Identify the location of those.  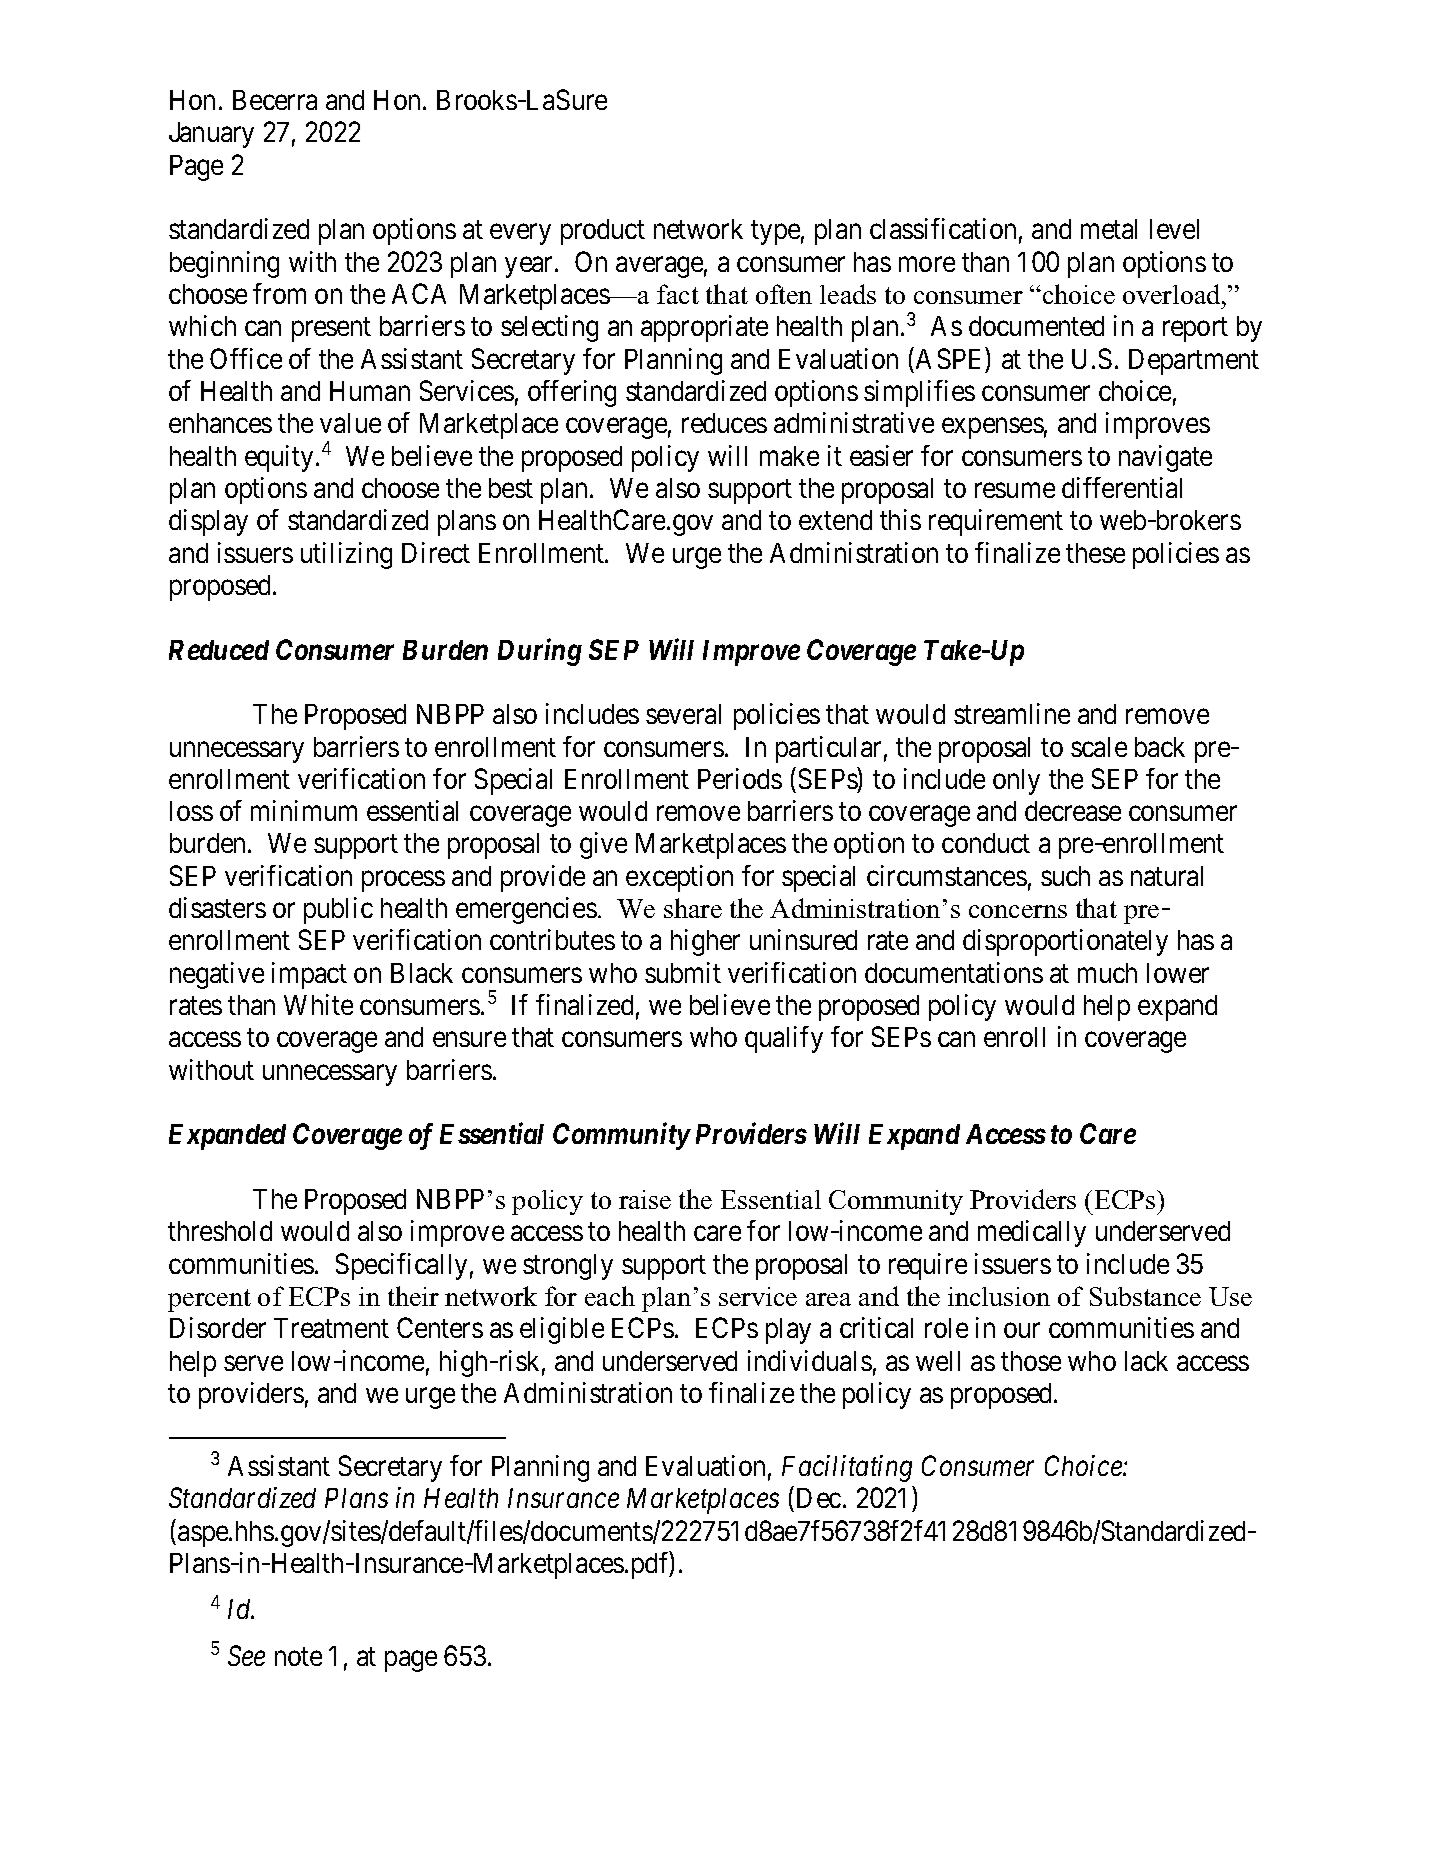
(1031, 1361).
